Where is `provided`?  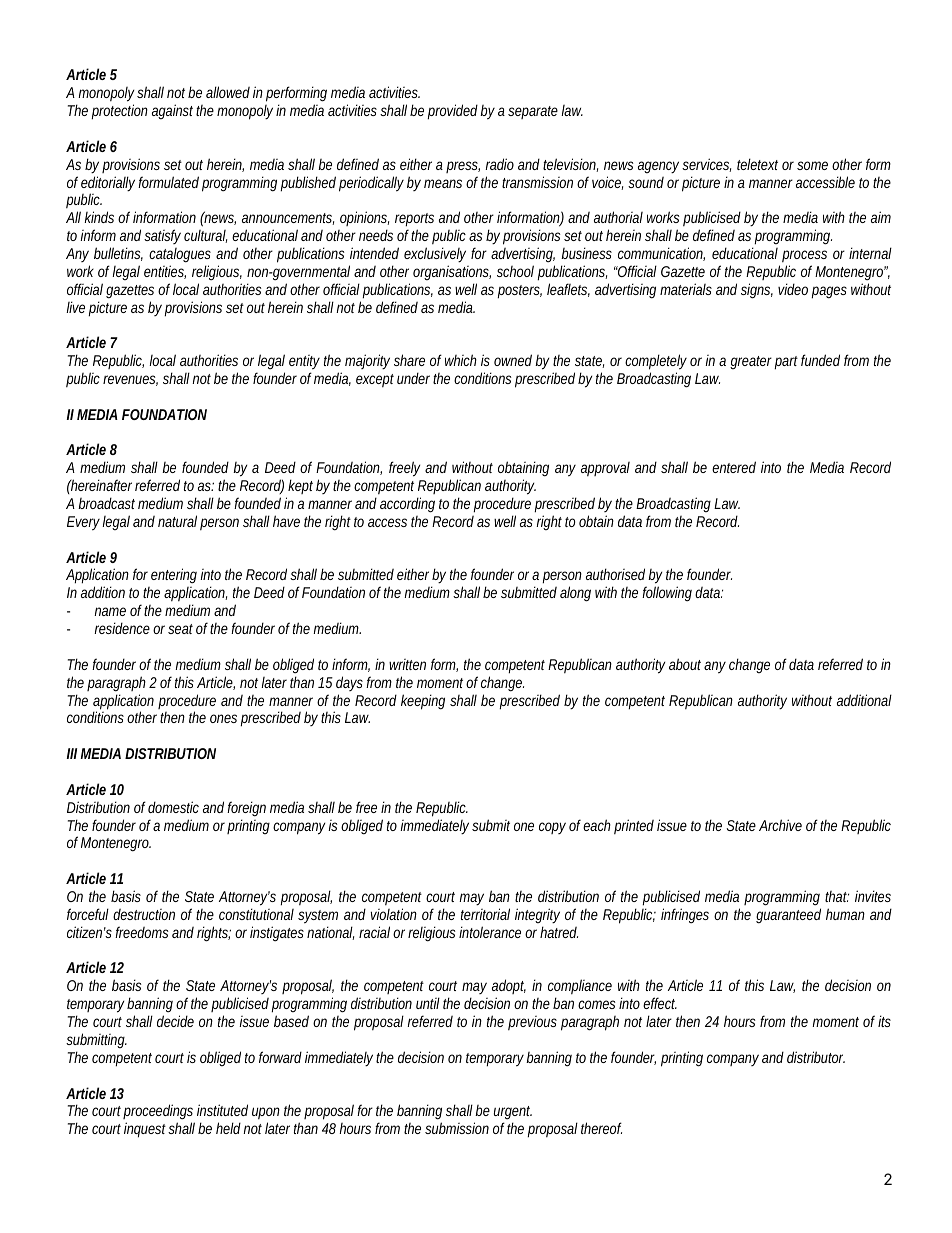 provided is located at coordinates (452, 112).
